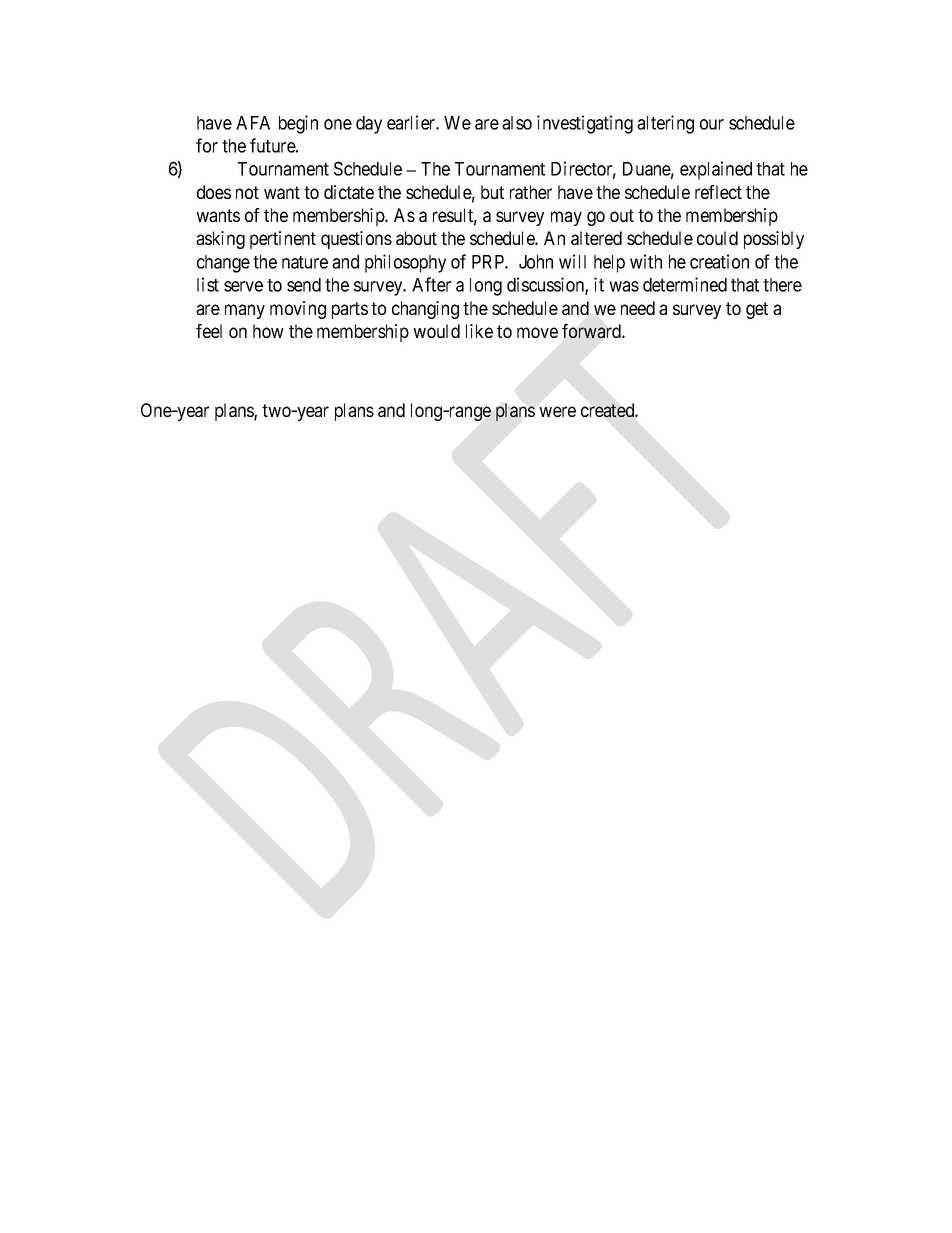 The height and width of the screenshot is (1233, 952). What do you see at coordinates (298, 124) in the screenshot?
I see `begin` at bounding box center [298, 124].
